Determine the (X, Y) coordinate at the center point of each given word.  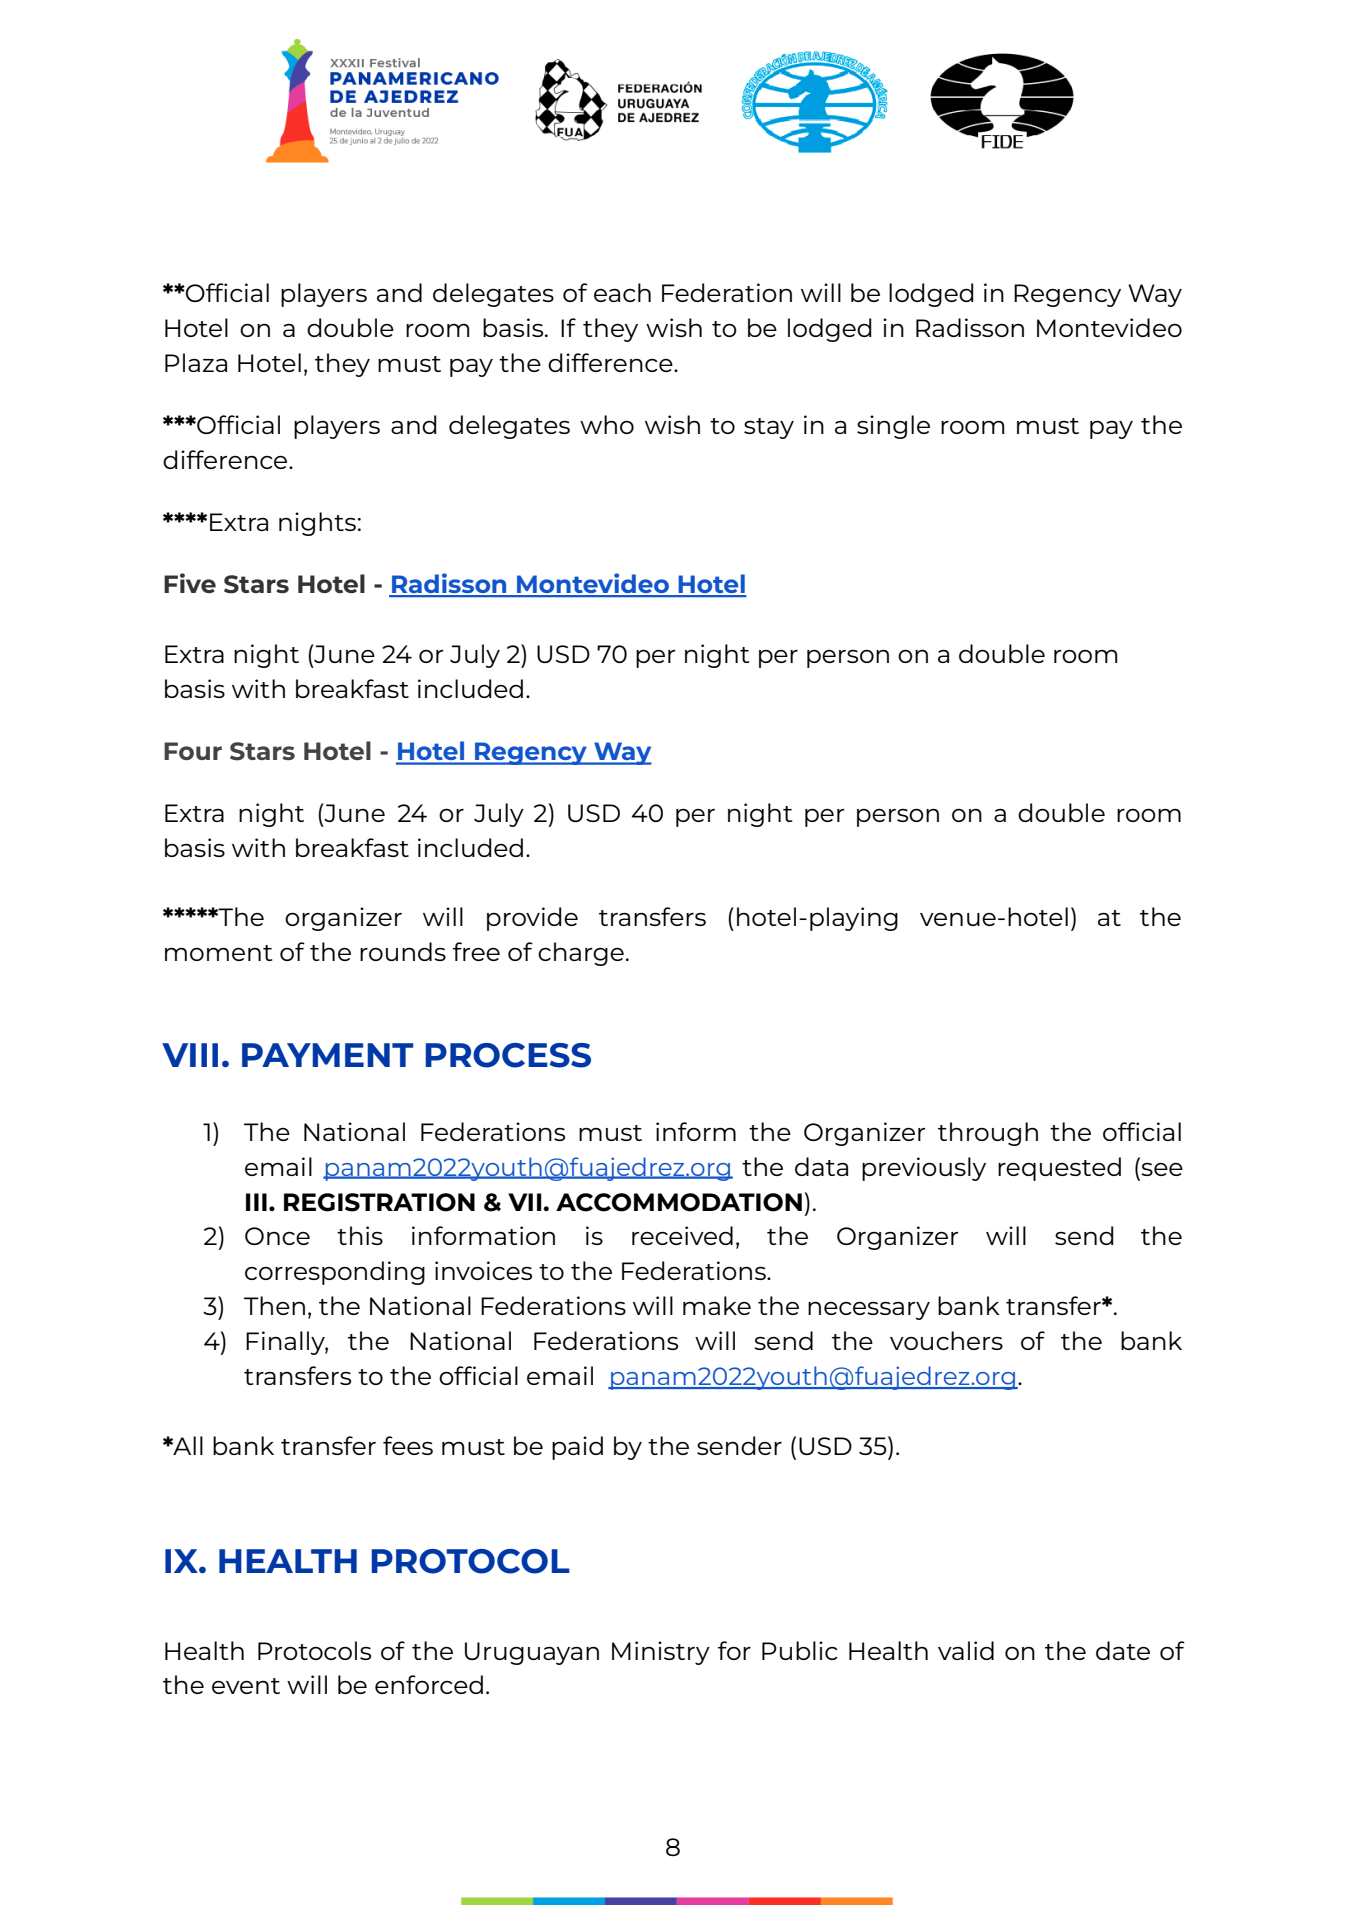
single (893, 427)
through (988, 1134)
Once (277, 1236)
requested (1059, 1169)
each (622, 292)
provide (532, 919)
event (246, 1686)
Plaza (196, 362)
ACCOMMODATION (679, 1202)
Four (193, 751)
